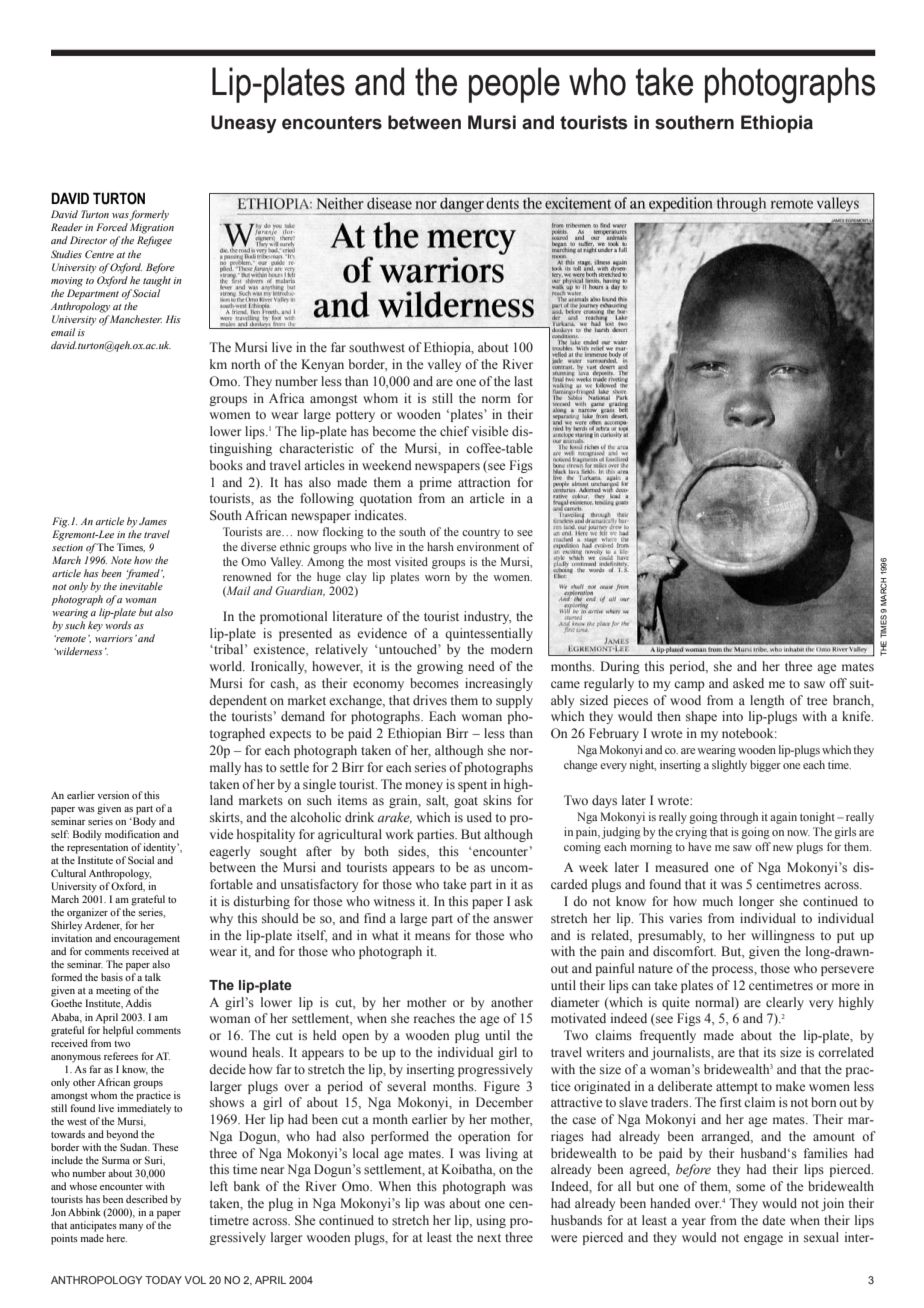 This screenshot has height=1308, width=924. Describe the element at coordinates (131, 1228) in the screenshot. I see `many` at that location.
